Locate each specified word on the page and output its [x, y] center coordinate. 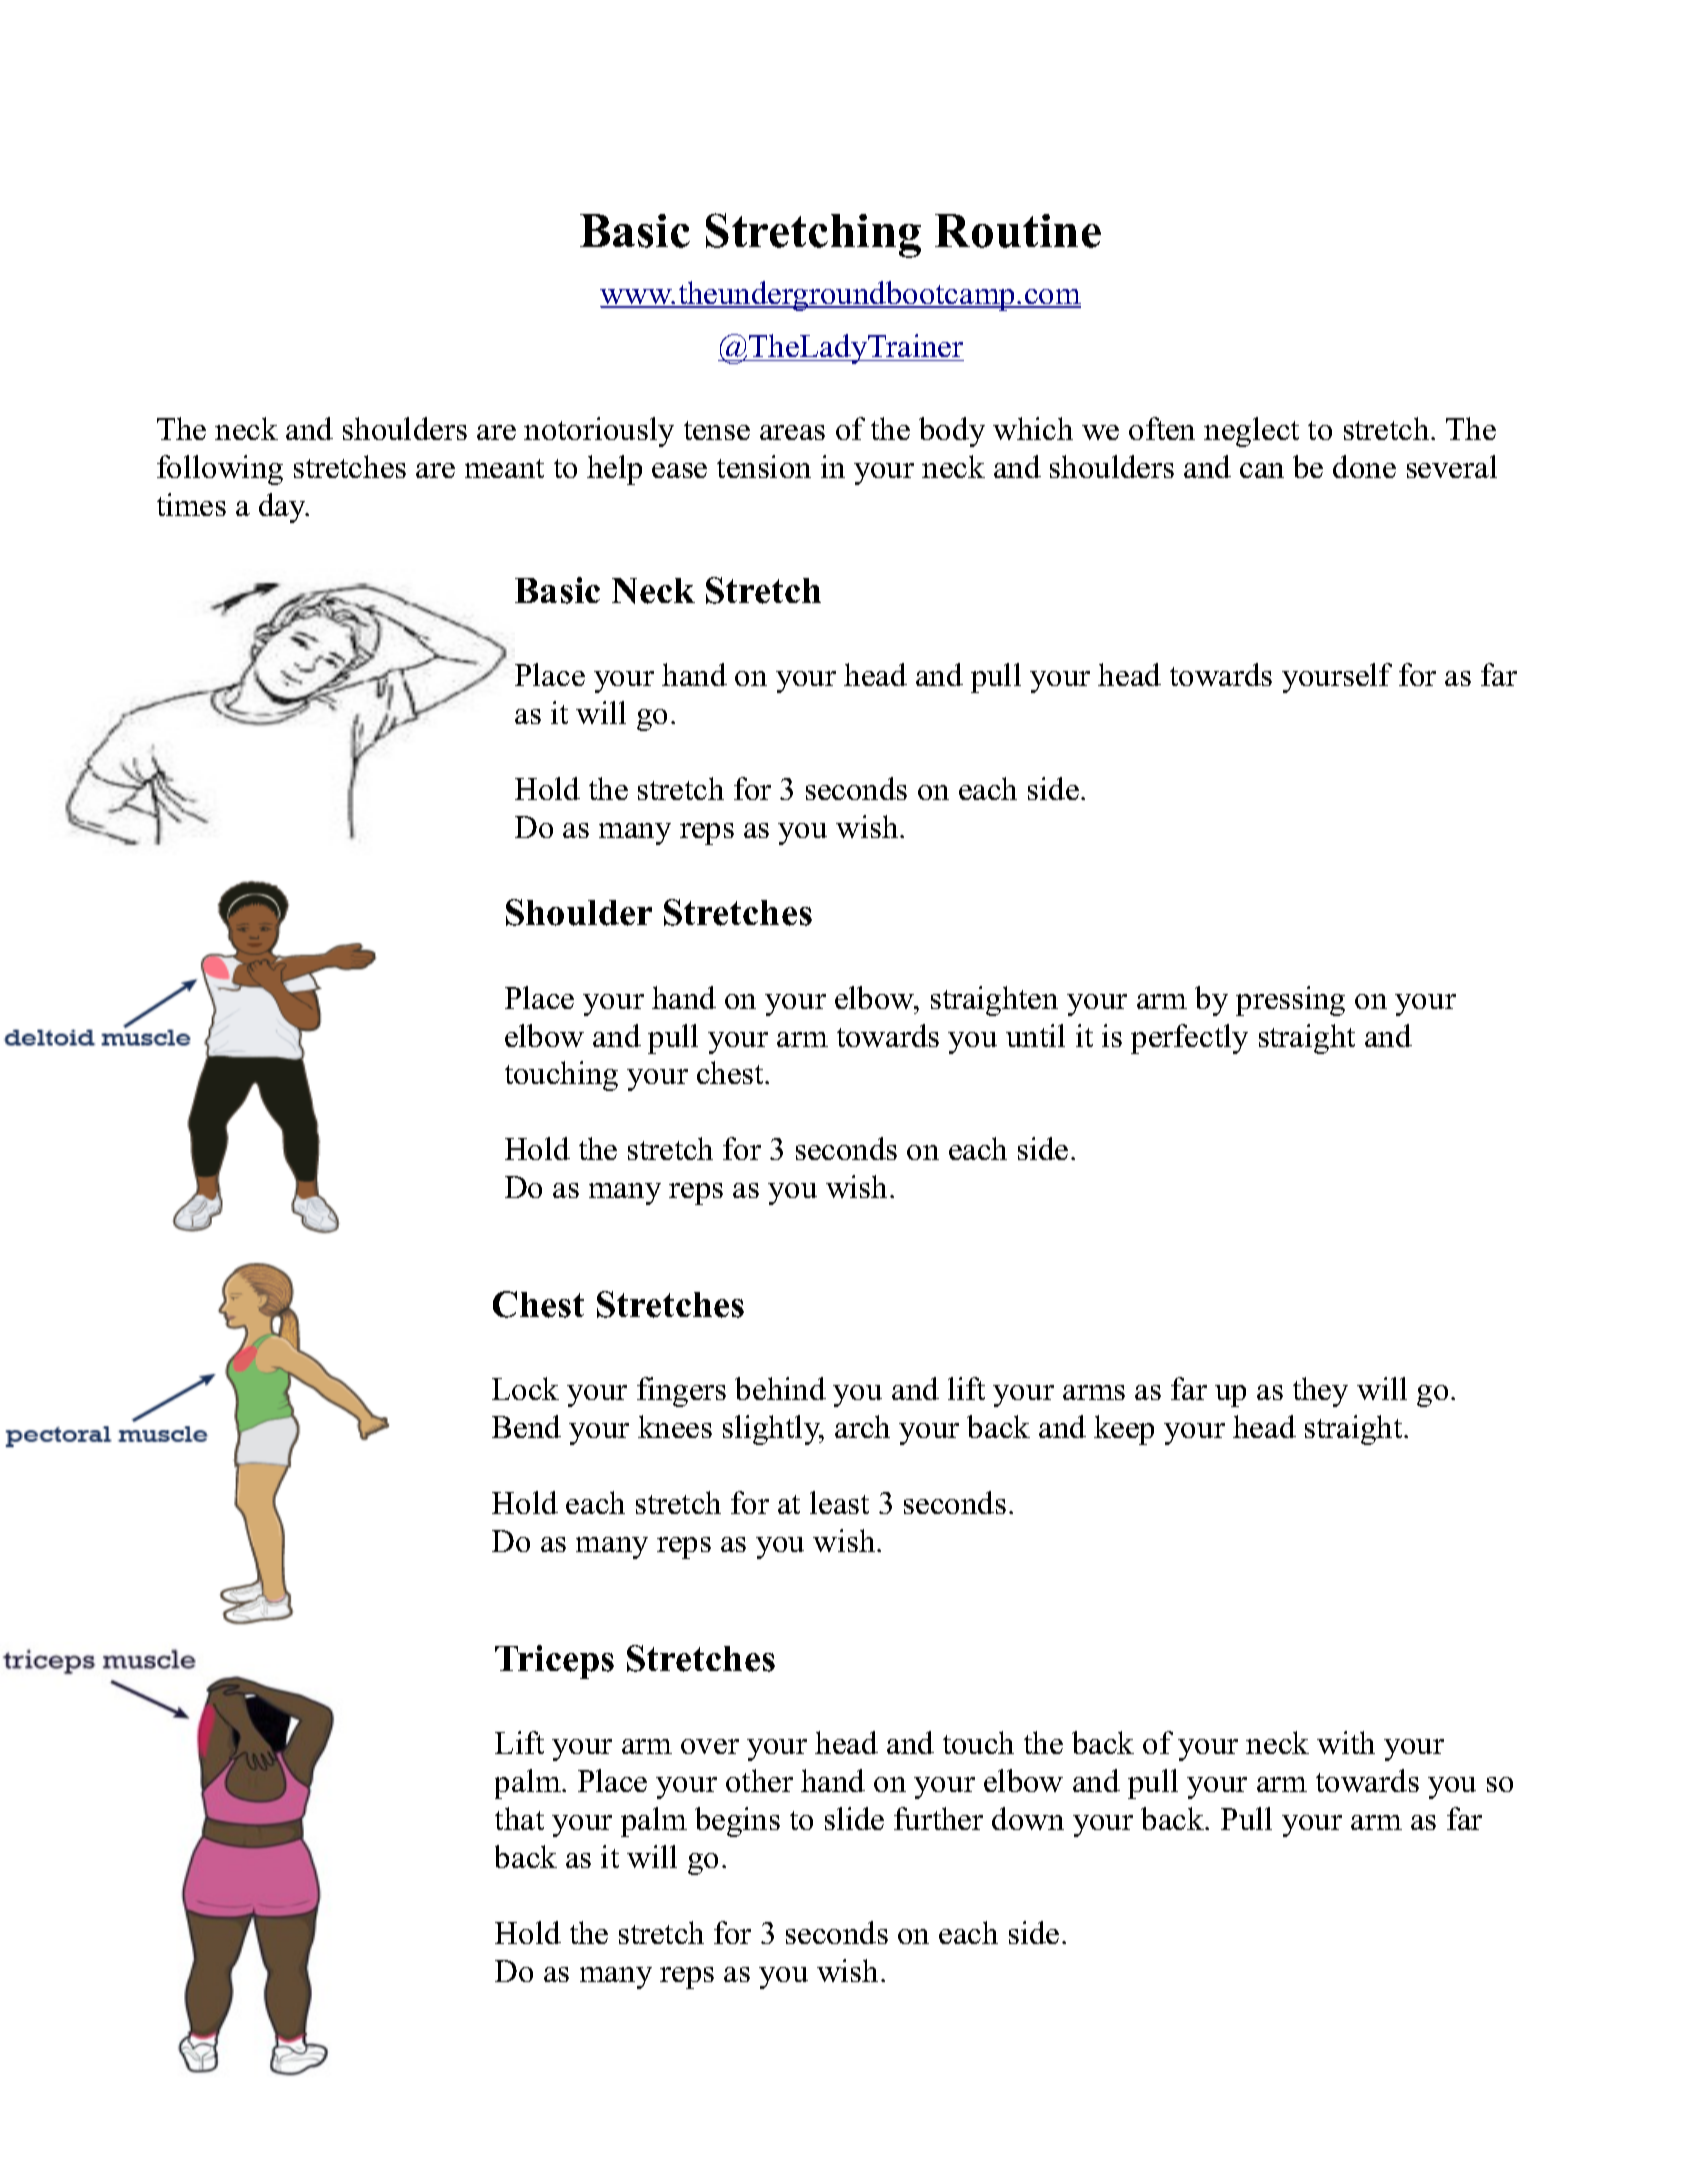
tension [764, 466]
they [1320, 1392]
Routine [1018, 231]
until [1035, 1035]
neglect [1251, 432]
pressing [1290, 1001]
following [220, 470]
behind [780, 1388]
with [1346, 1742]
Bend [526, 1426]
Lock [525, 1388]
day [284, 508]
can [1262, 470]
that [519, 1818]
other [759, 1780]
